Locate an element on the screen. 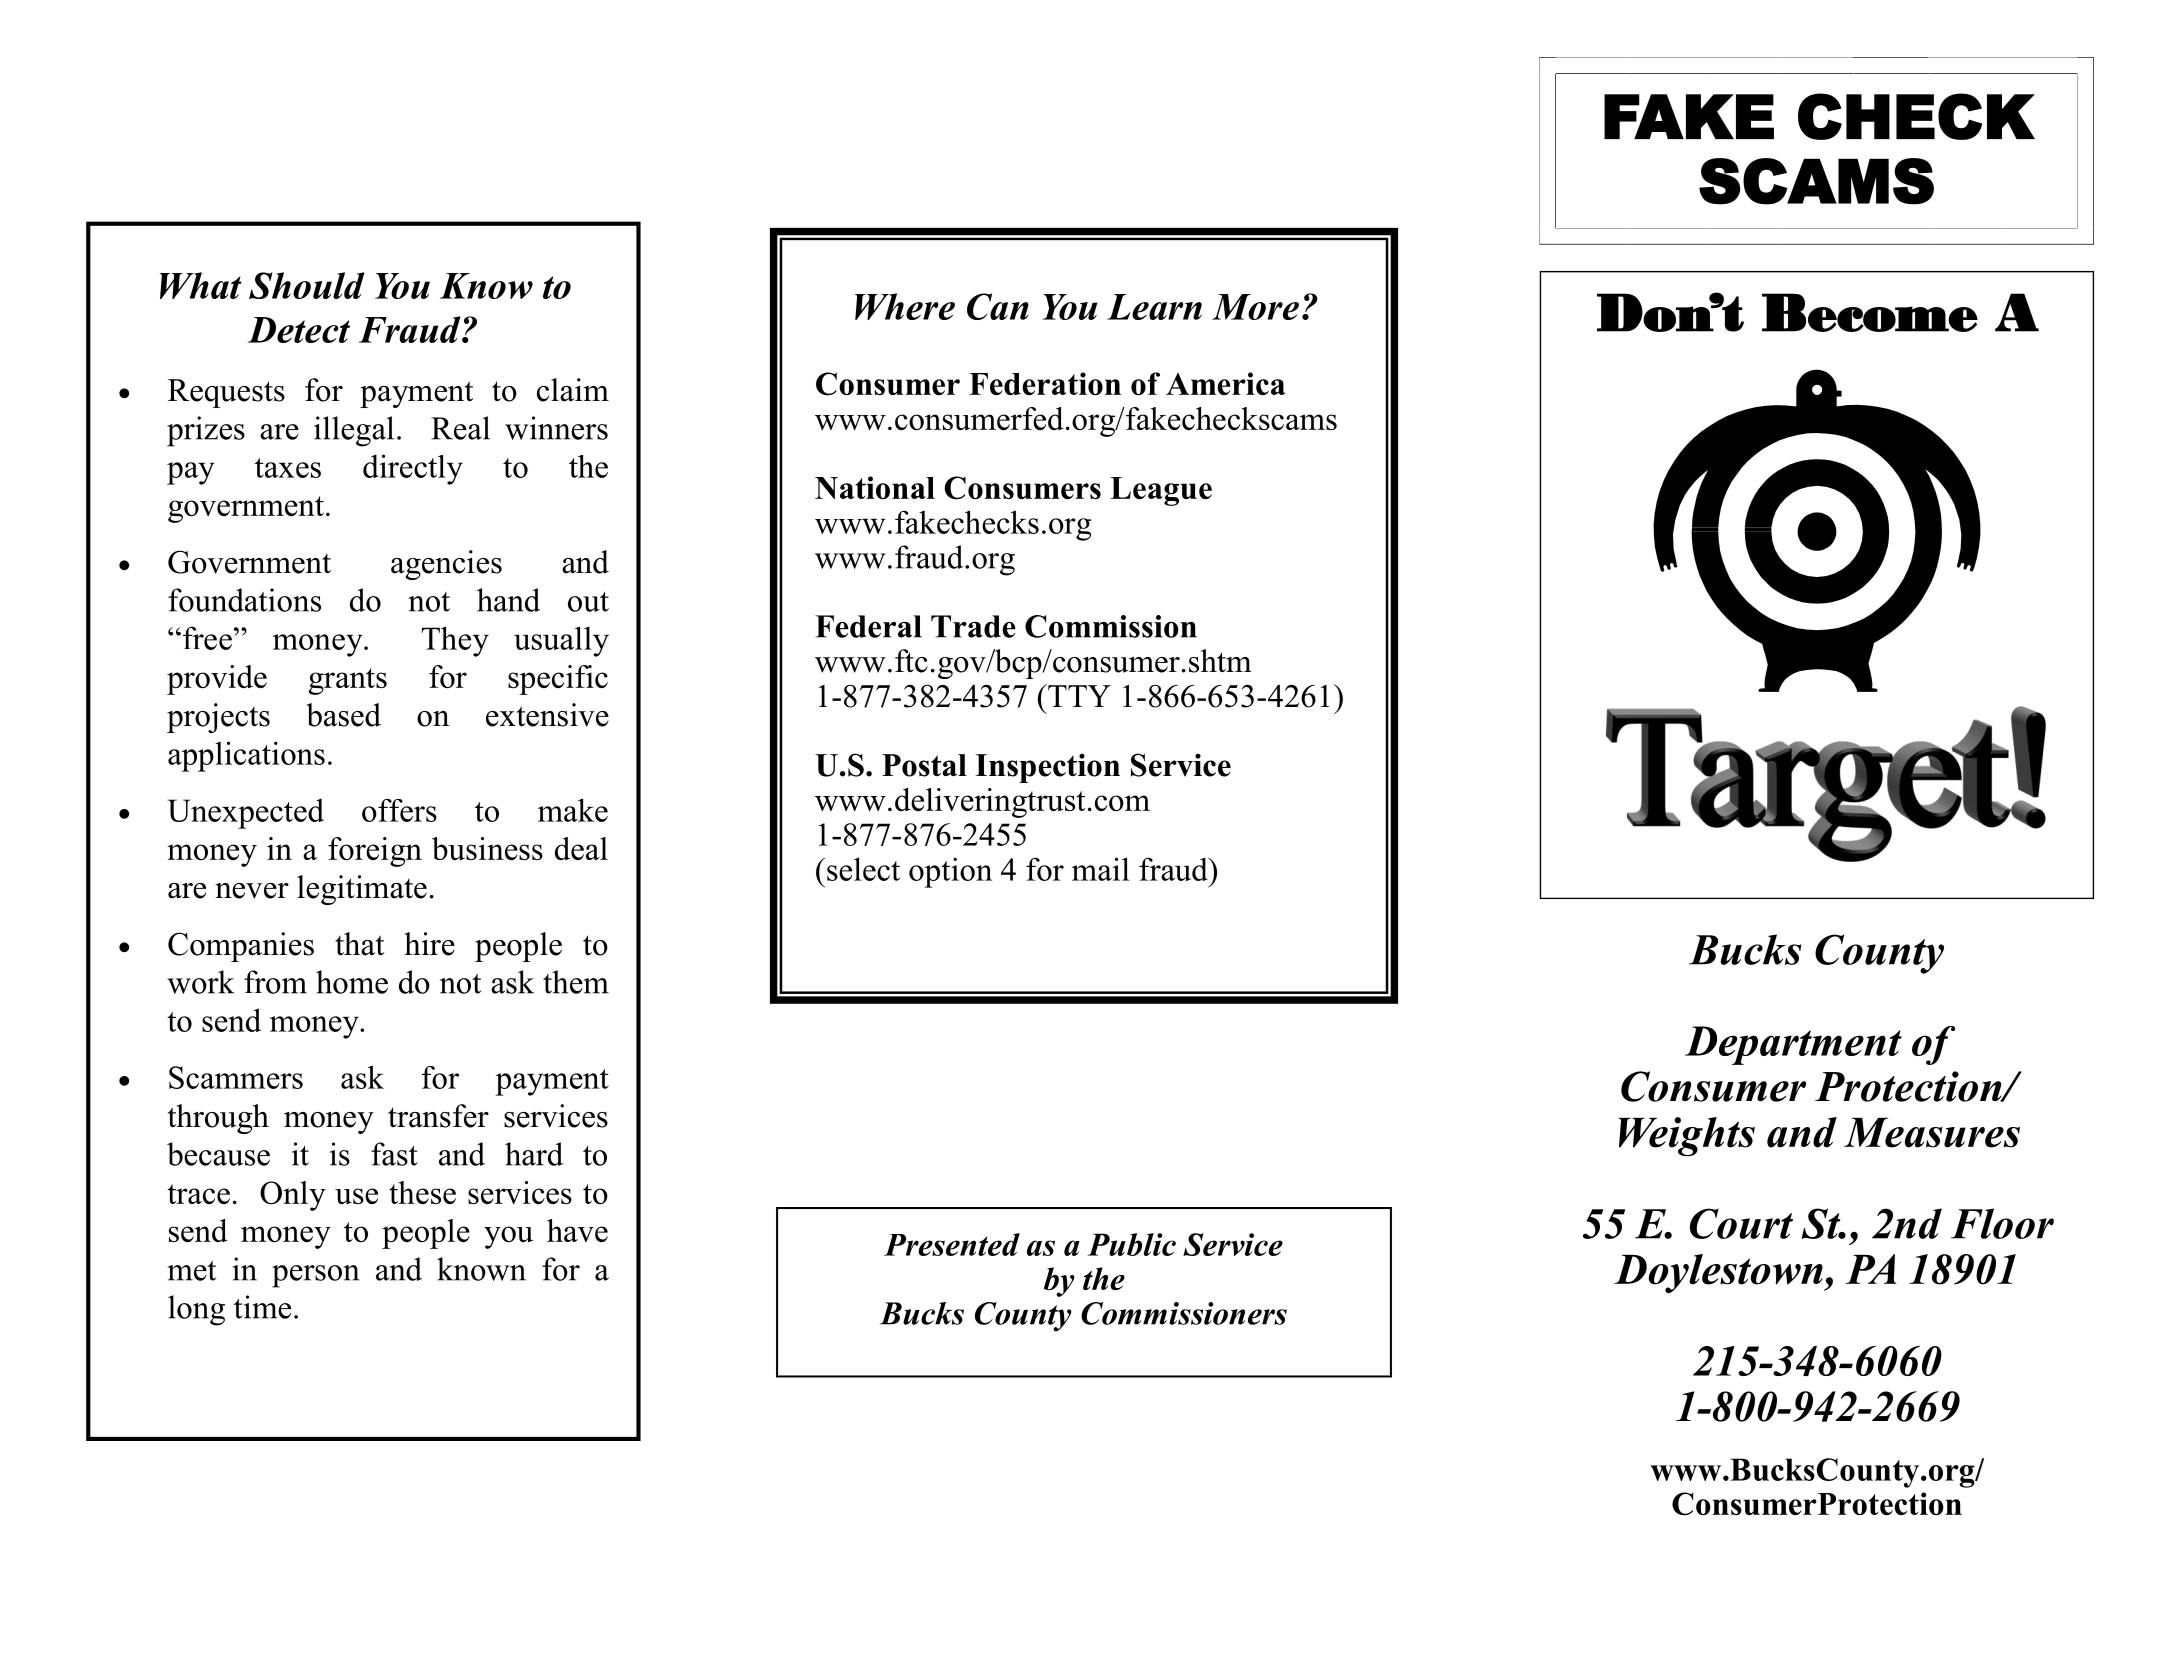 The height and width of the screenshot is (1675, 2168). Public is located at coordinates (1131, 1244).
